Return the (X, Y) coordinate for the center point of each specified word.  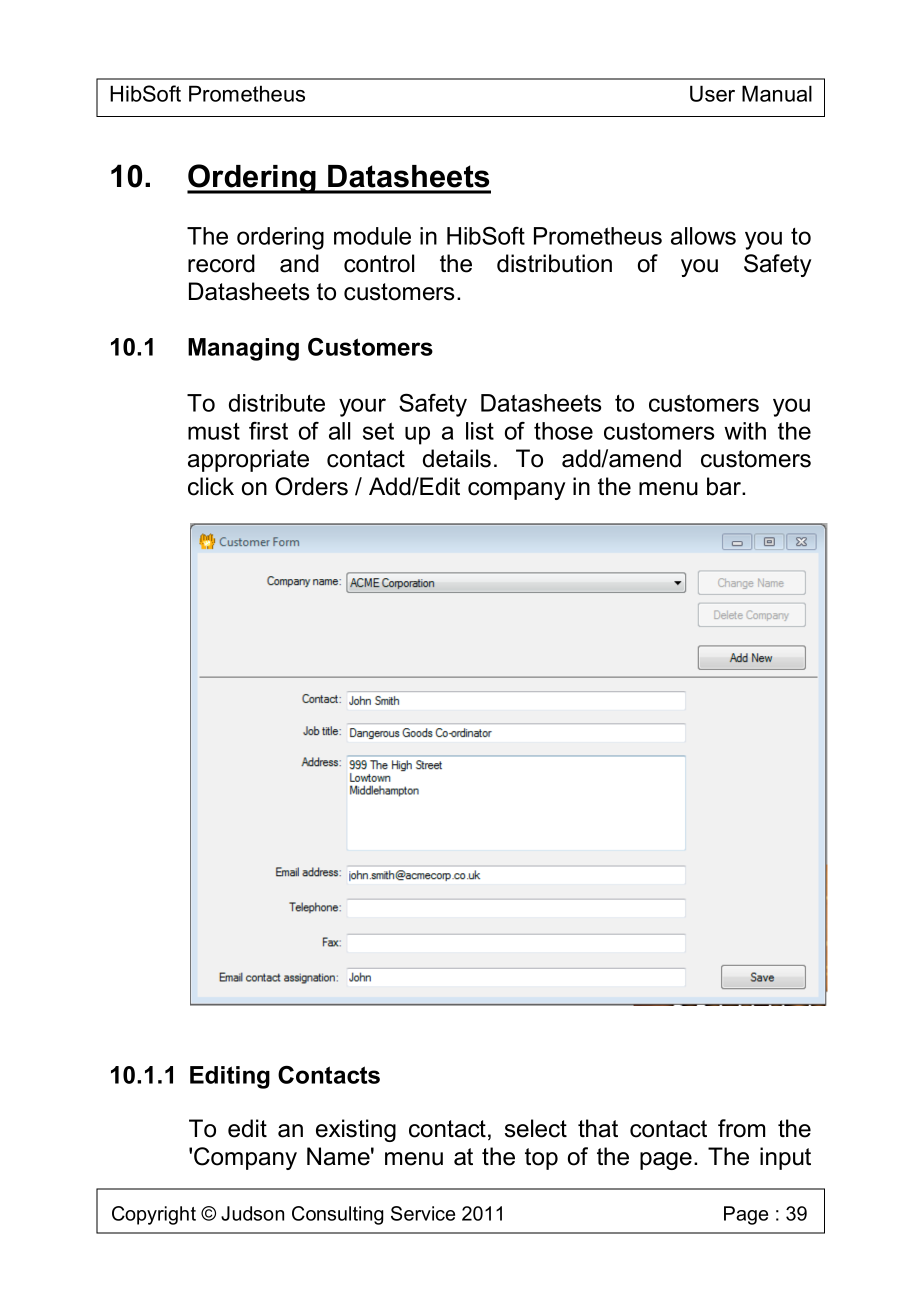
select (536, 1128)
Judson (252, 1213)
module (372, 236)
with (745, 431)
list (480, 431)
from (741, 1128)
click (211, 486)
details (457, 458)
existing (356, 1130)
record (221, 263)
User (712, 93)
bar (725, 486)
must (214, 431)
